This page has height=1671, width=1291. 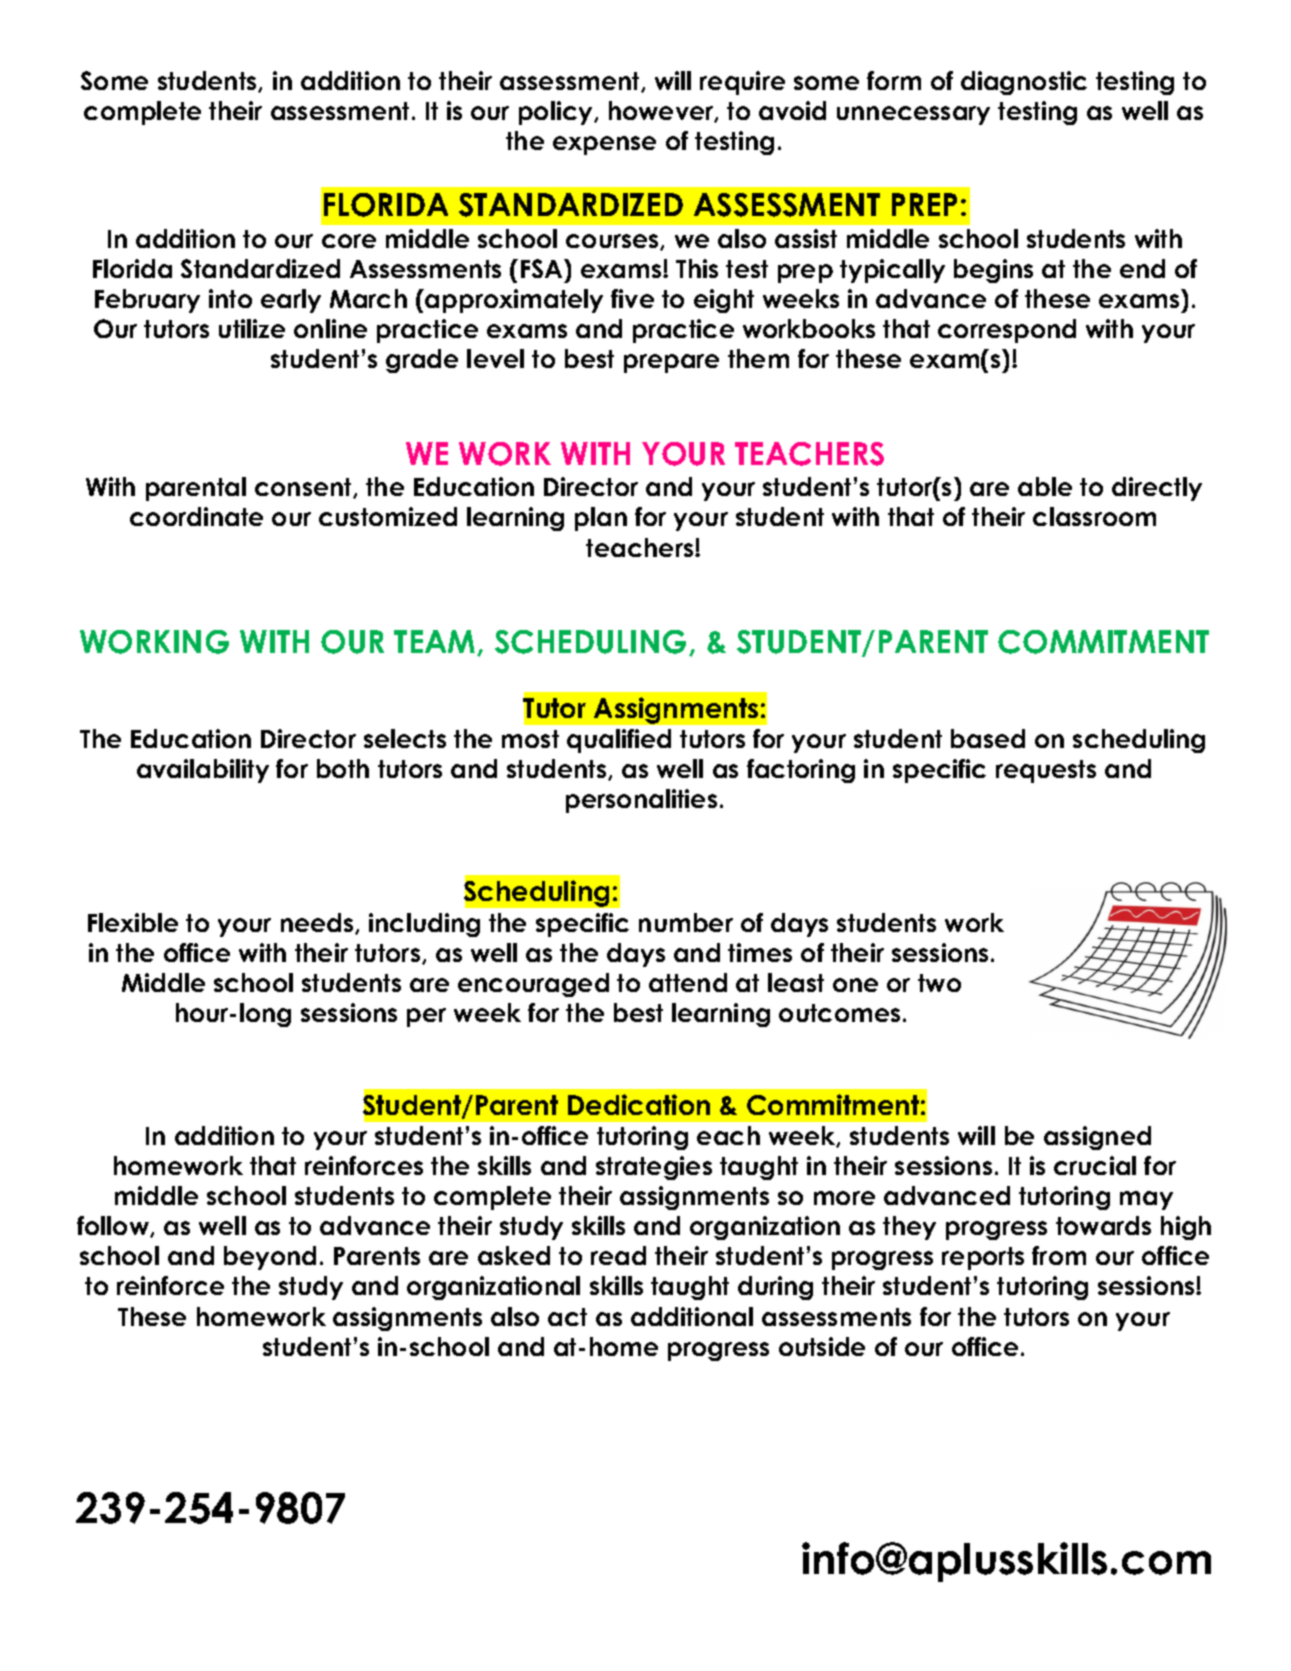 I want to click on availability, so click(x=203, y=771).
